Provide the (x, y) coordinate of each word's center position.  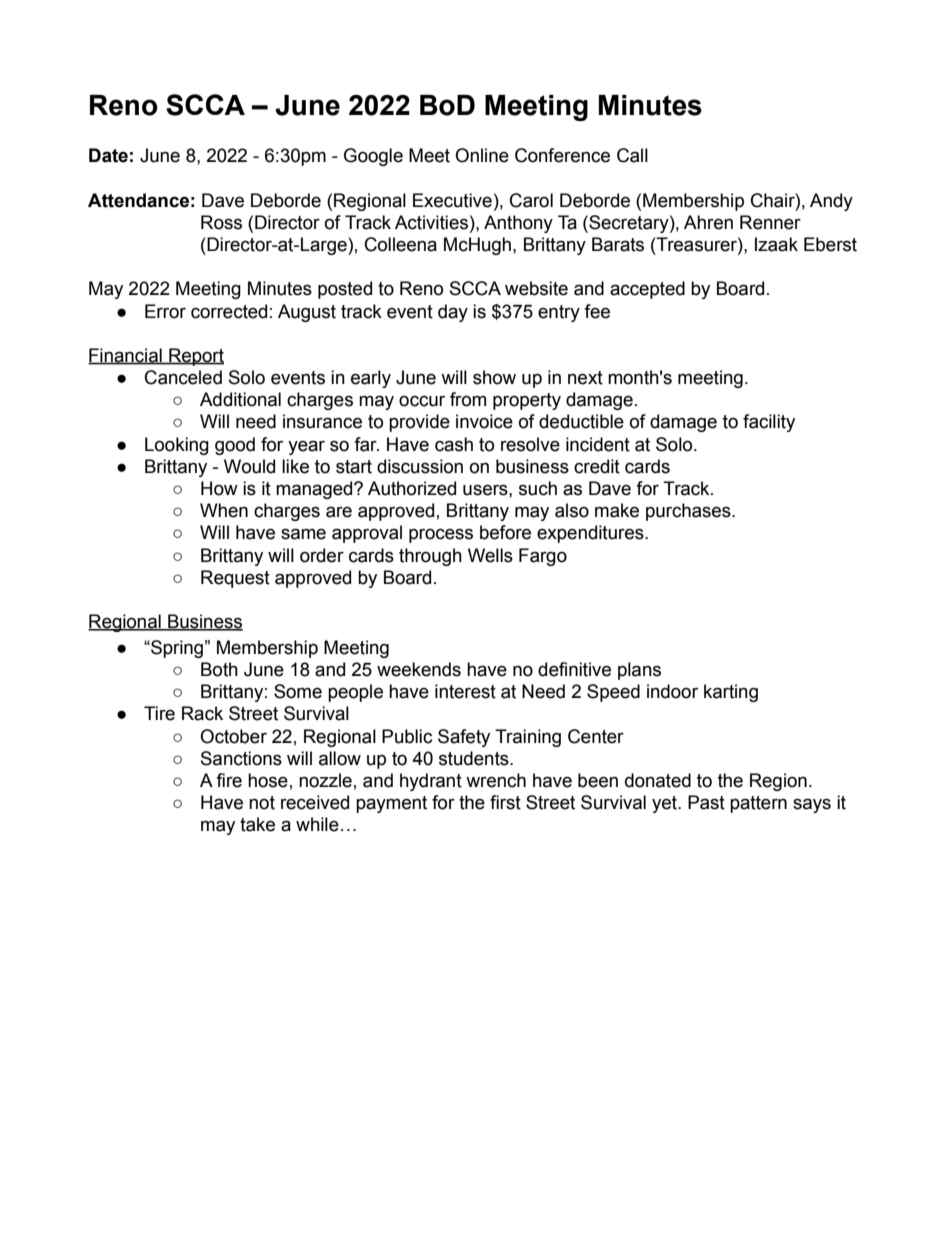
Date (108, 155)
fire (229, 780)
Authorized (412, 488)
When (224, 510)
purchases (689, 512)
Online (482, 155)
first (505, 802)
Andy (831, 202)
